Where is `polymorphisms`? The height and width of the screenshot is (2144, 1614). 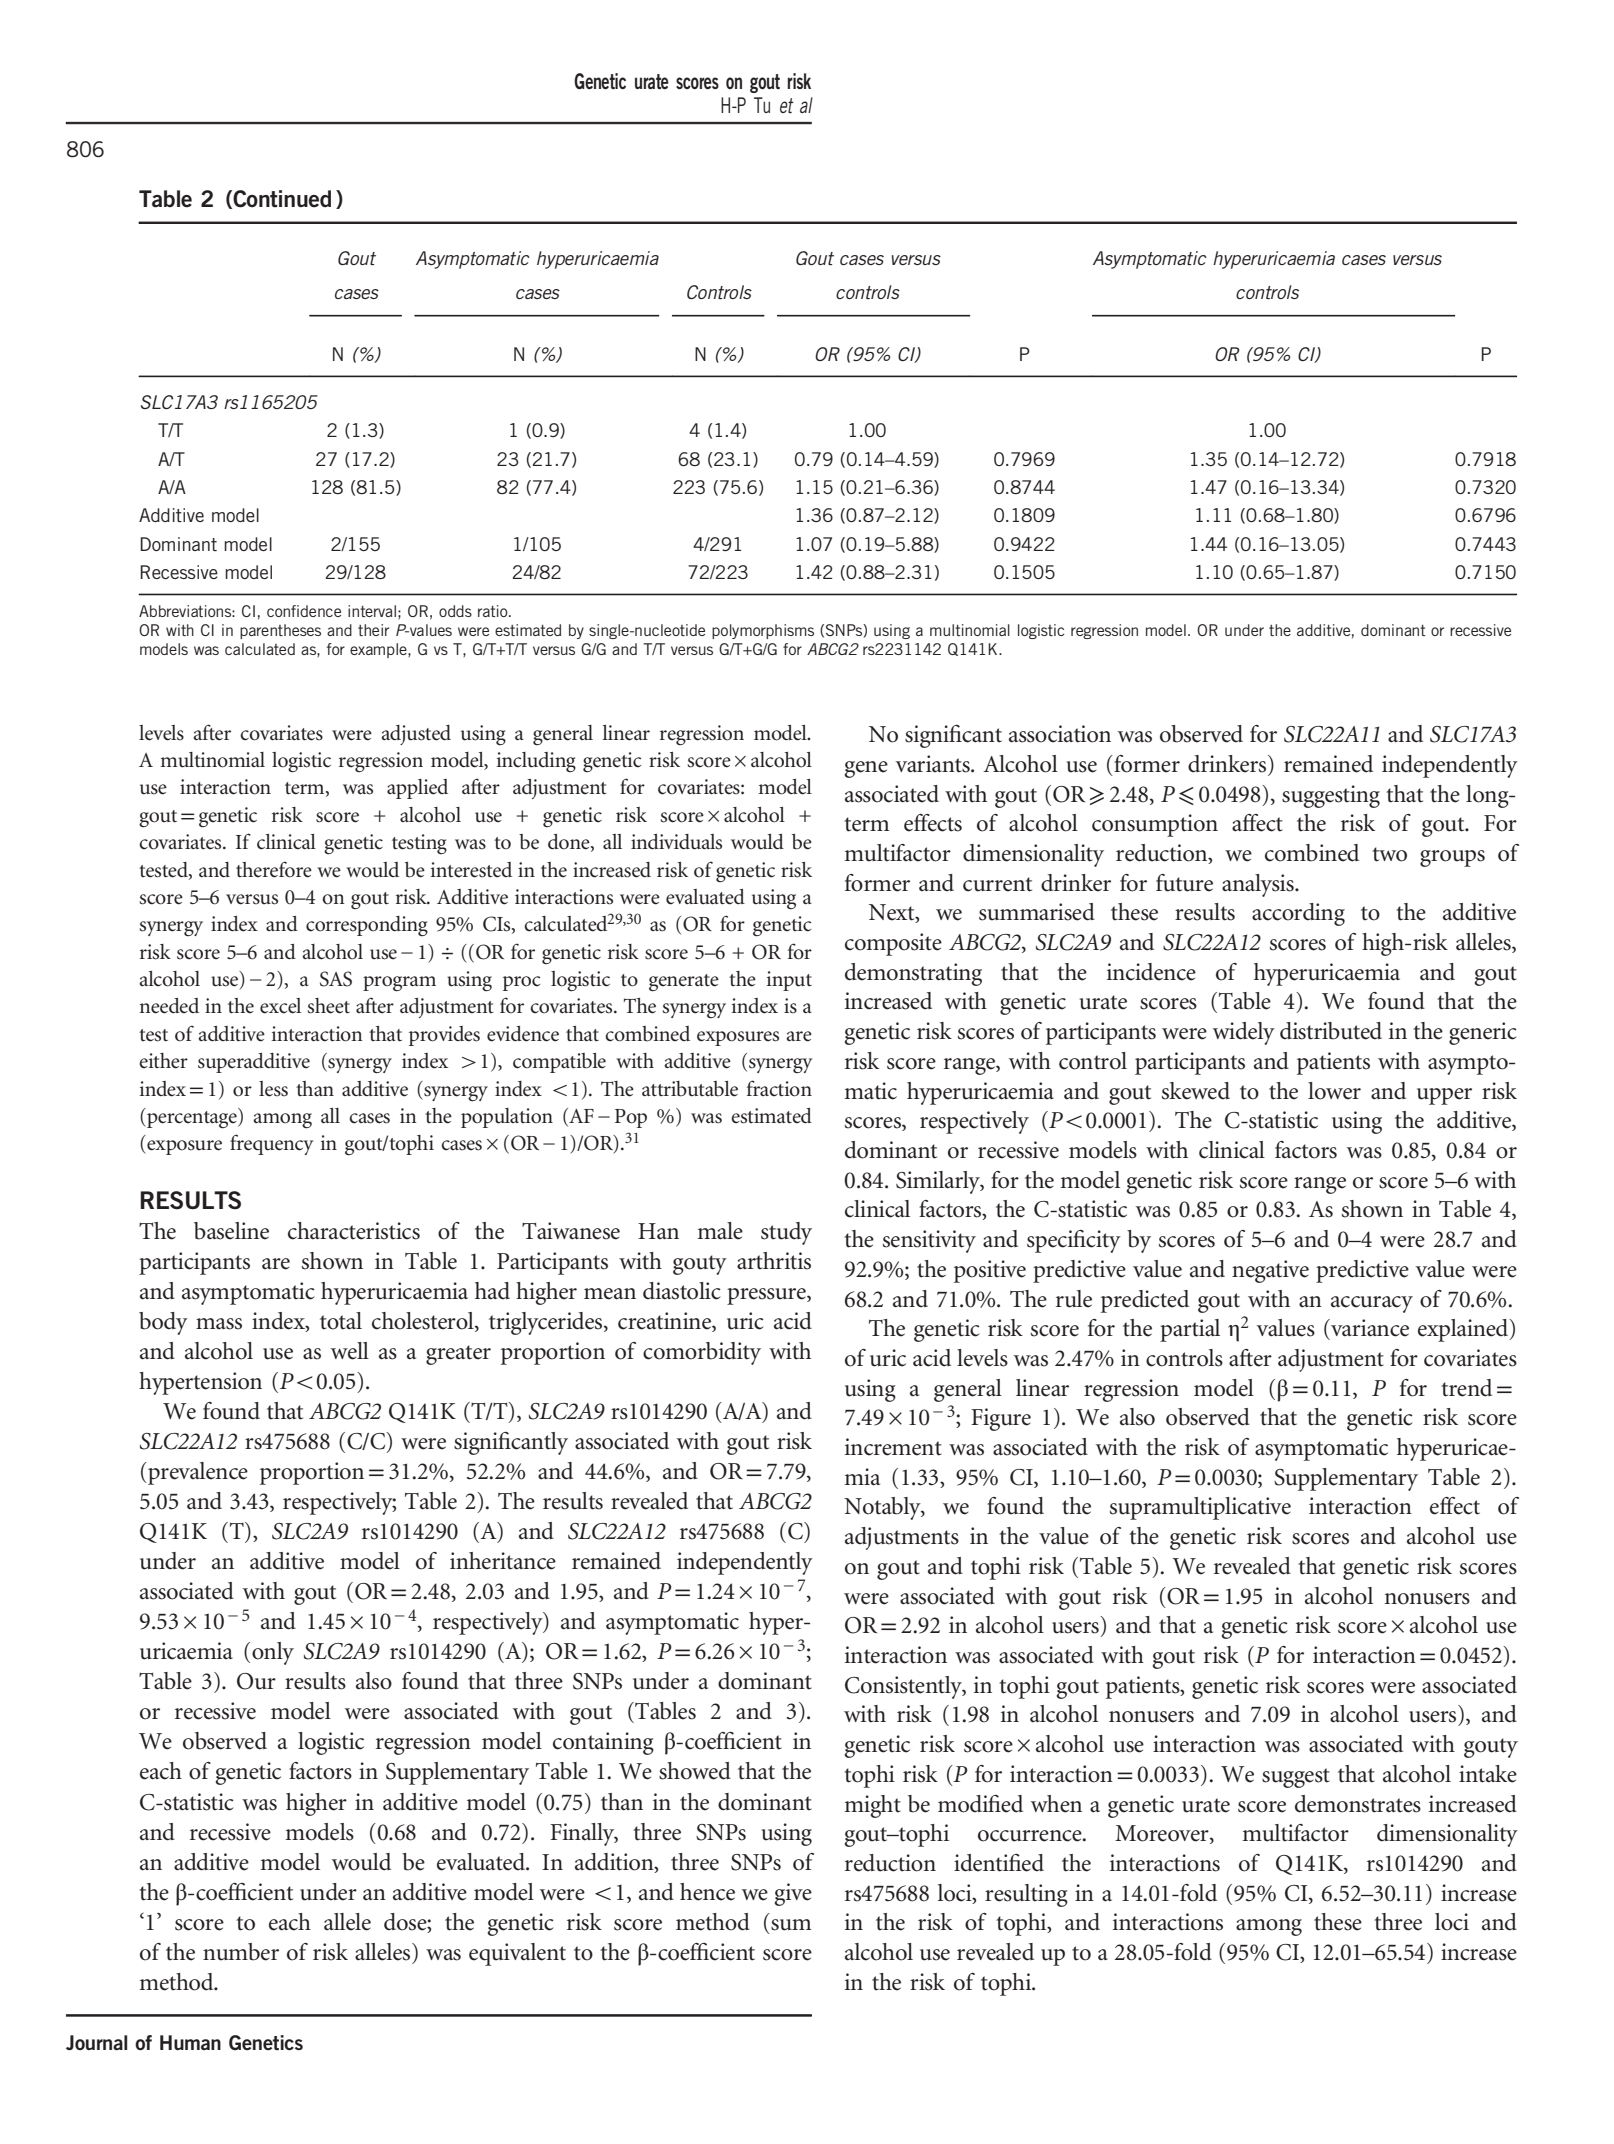
polymorphisms is located at coordinates (763, 631).
